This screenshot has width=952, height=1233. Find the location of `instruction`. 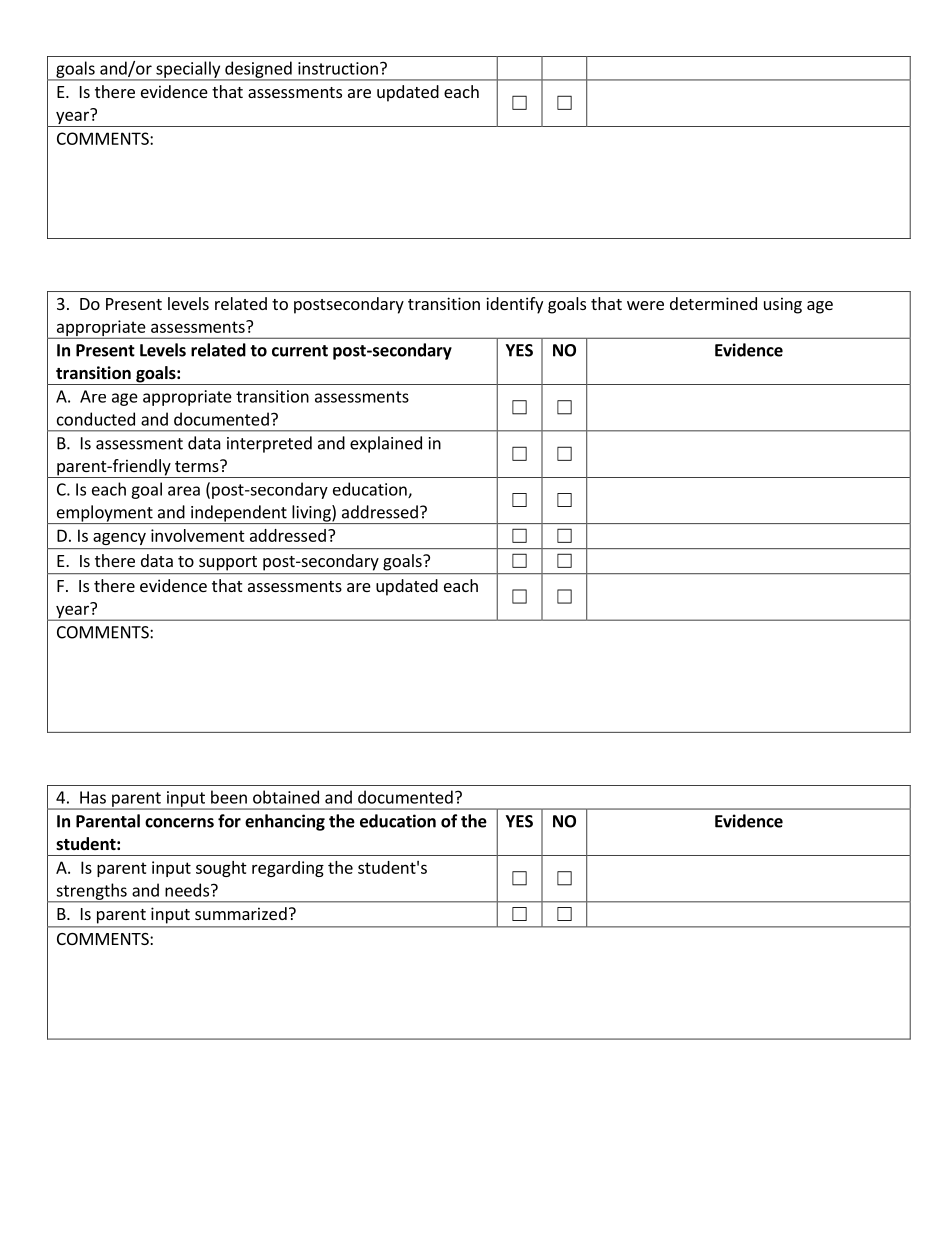

instruction is located at coordinates (338, 68).
